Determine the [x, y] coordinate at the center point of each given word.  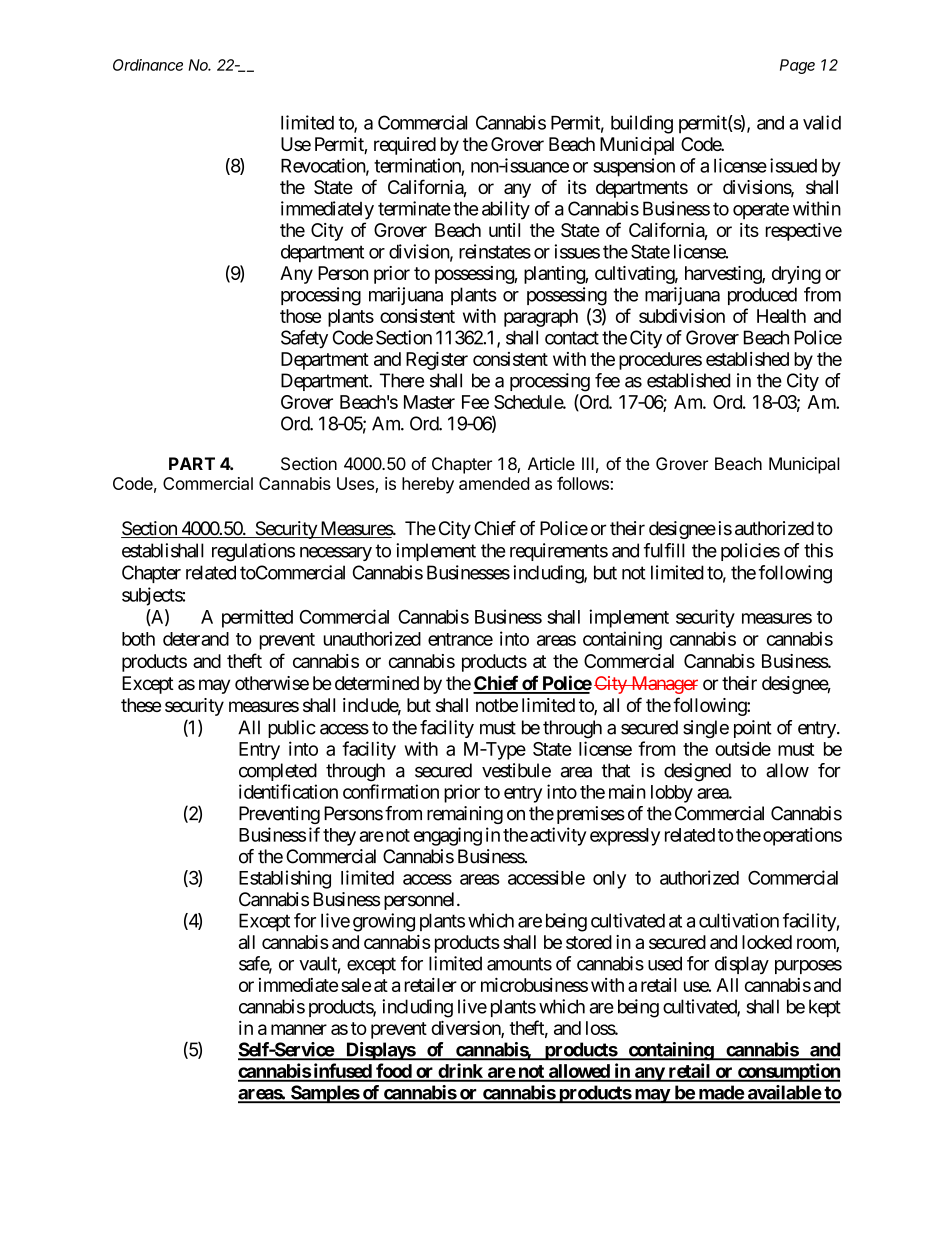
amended [494, 483]
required [405, 146]
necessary [336, 554]
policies [750, 552]
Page [797, 66]
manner [299, 1029]
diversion [466, 1029]
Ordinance [148, 65]
